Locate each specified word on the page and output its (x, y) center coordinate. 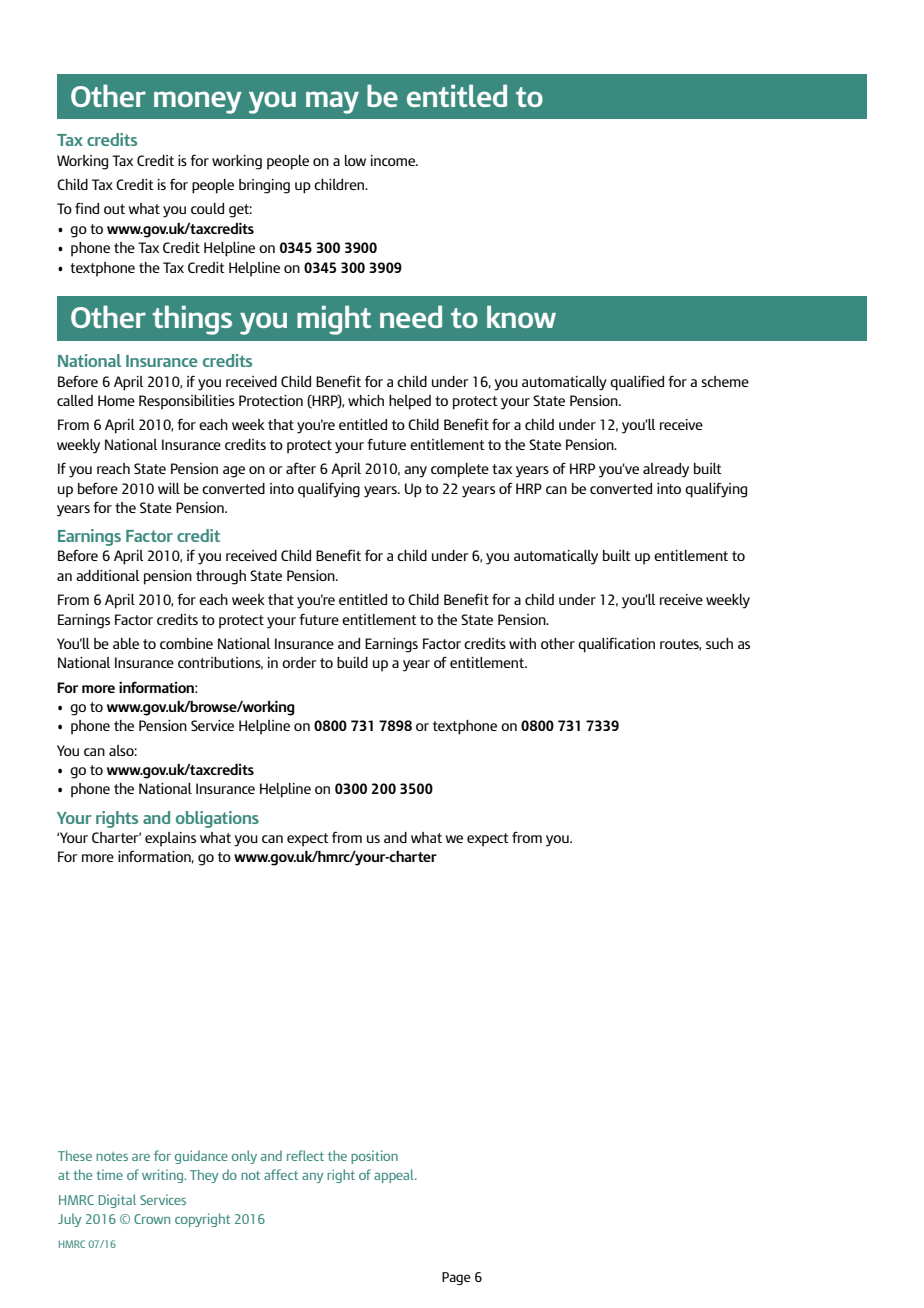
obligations (217, 819)
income (394, 160)
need (411, 316)
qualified (637, 383)
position (374, 1157)
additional (107, 575)
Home (116, 400)
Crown (152, 1219)
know (521, 316)
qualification (616, 645)
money (198, 102)
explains (170, 839)
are (141, 1157)
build (352, 662)
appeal (395, 1176)
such (719, 643)
